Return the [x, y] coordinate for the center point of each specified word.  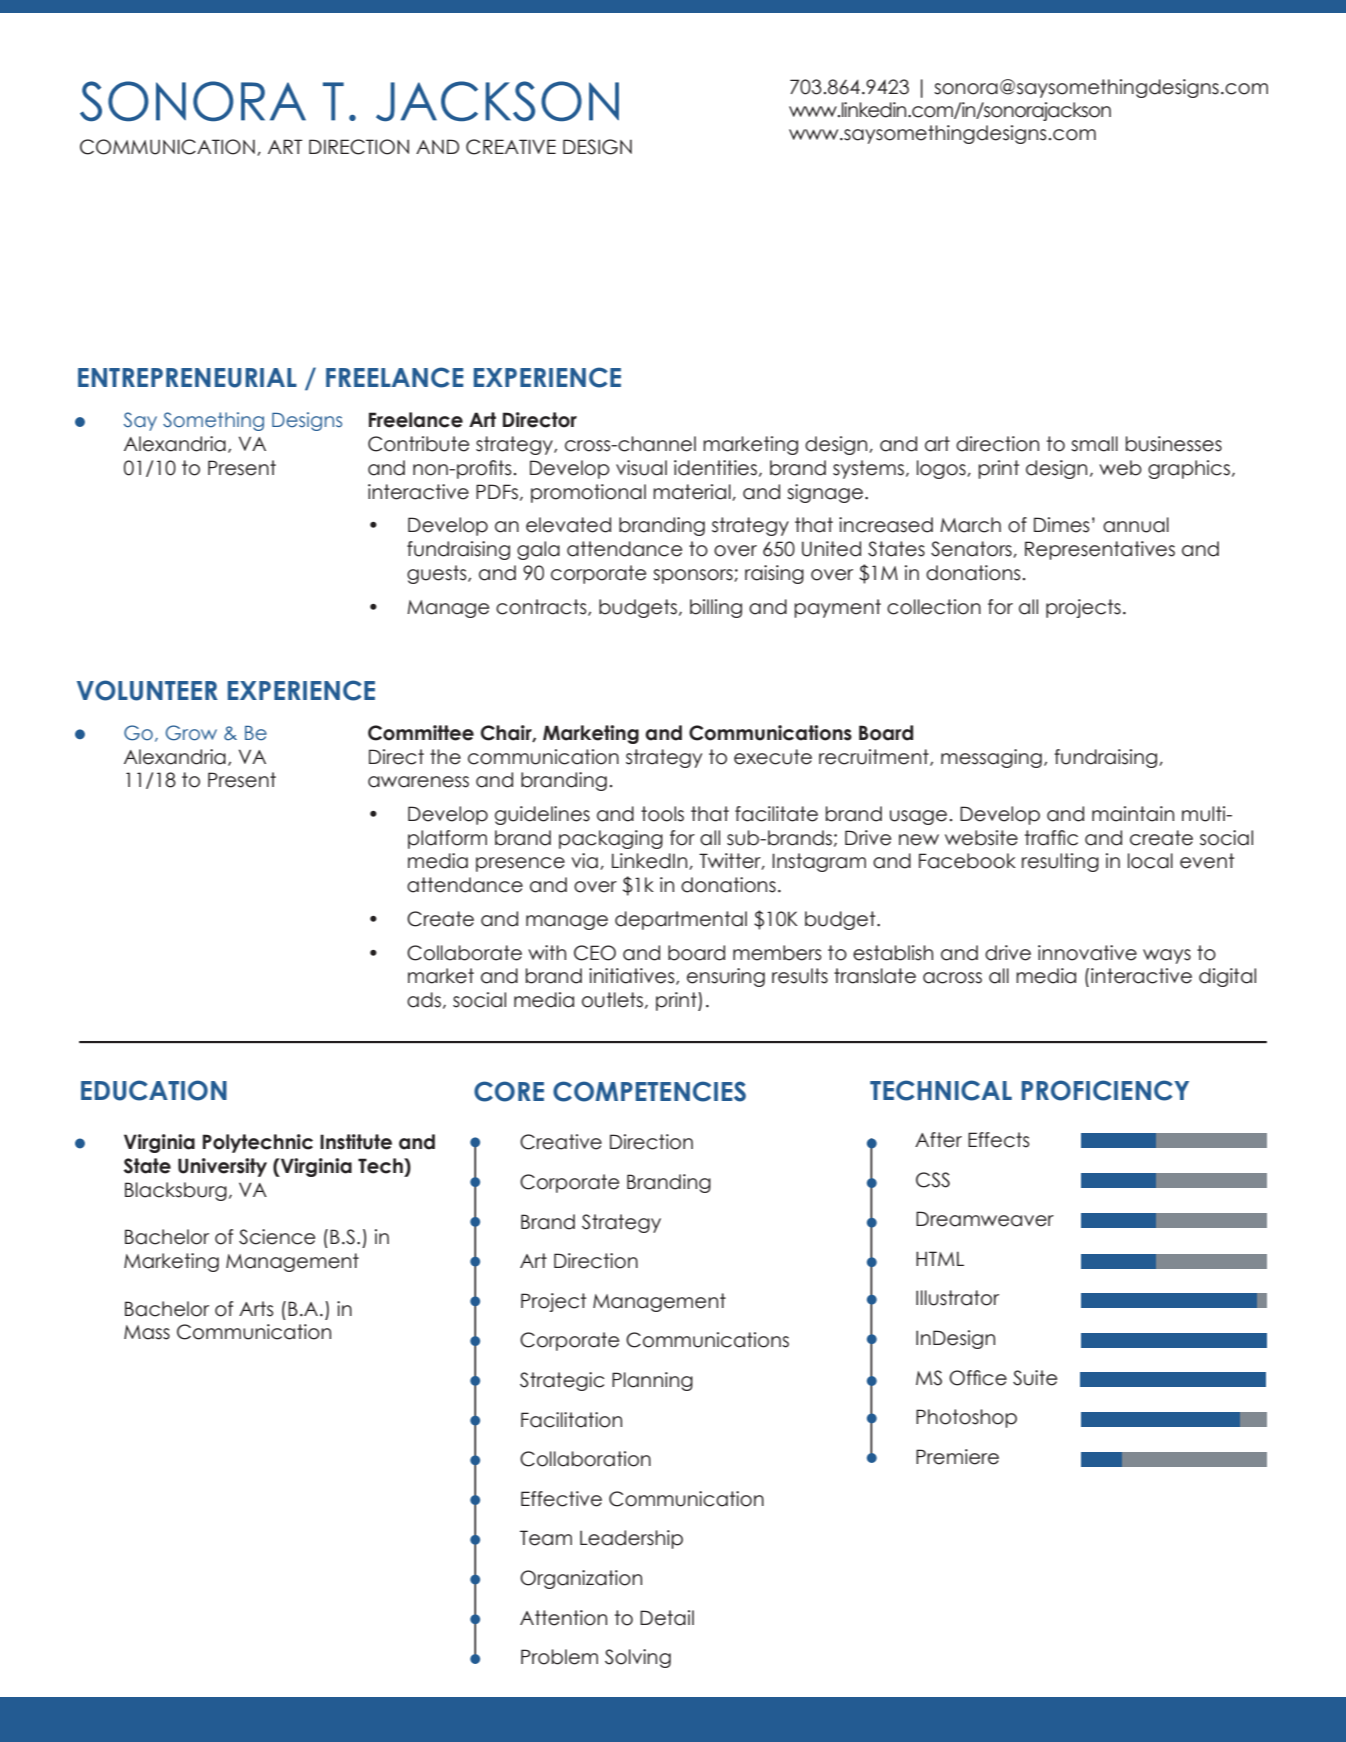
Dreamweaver [985, 1219]
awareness [418, 782]
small [1094, 444]
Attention [563, 1618]
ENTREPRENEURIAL [187, 378]
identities [715, 468]
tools [662, 814]
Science [277, 1237]
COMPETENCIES [649, 1091]
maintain [1133, 814]
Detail [667, 1618]
